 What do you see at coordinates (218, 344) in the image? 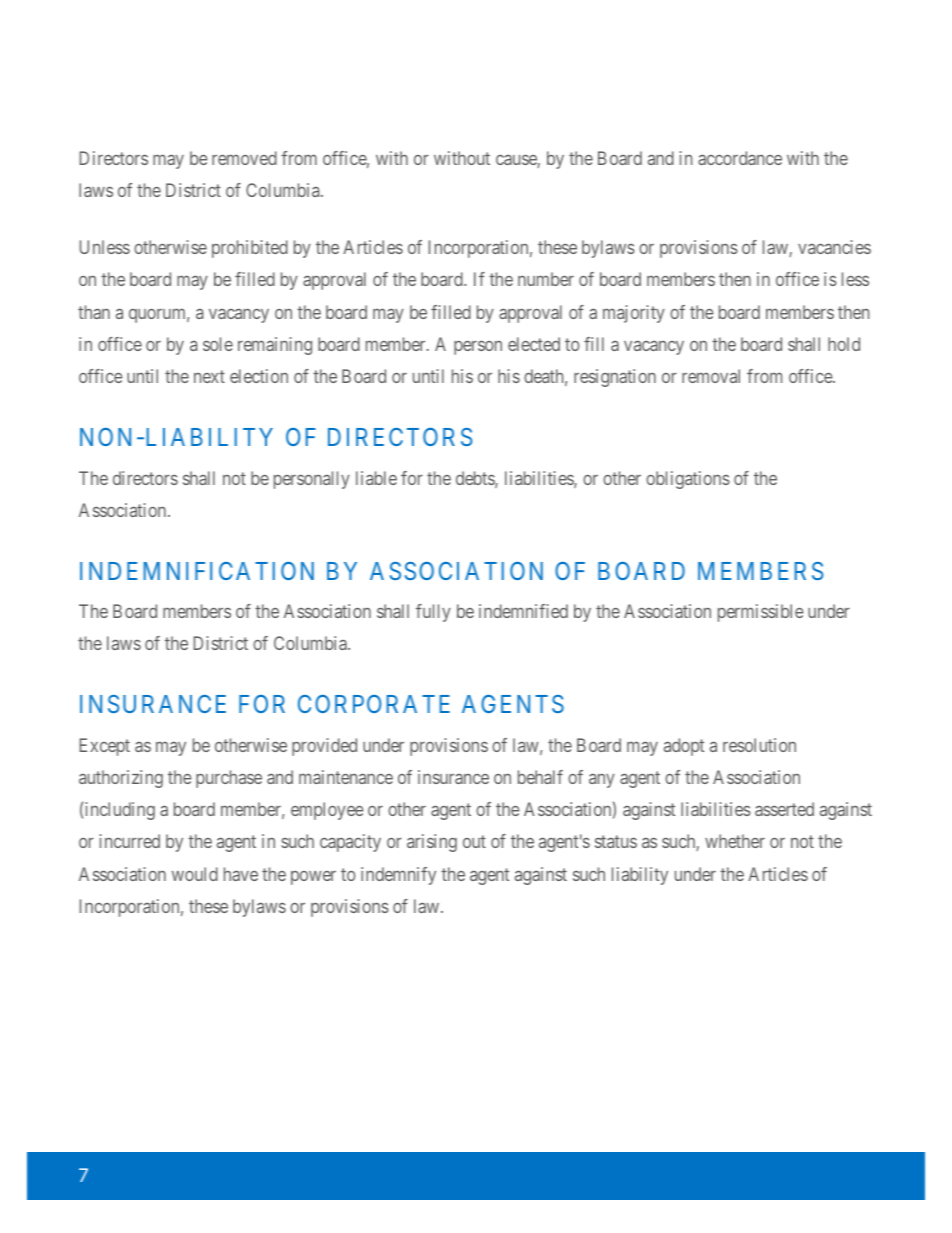
I see `sole` at bounding box center [218, 344].
